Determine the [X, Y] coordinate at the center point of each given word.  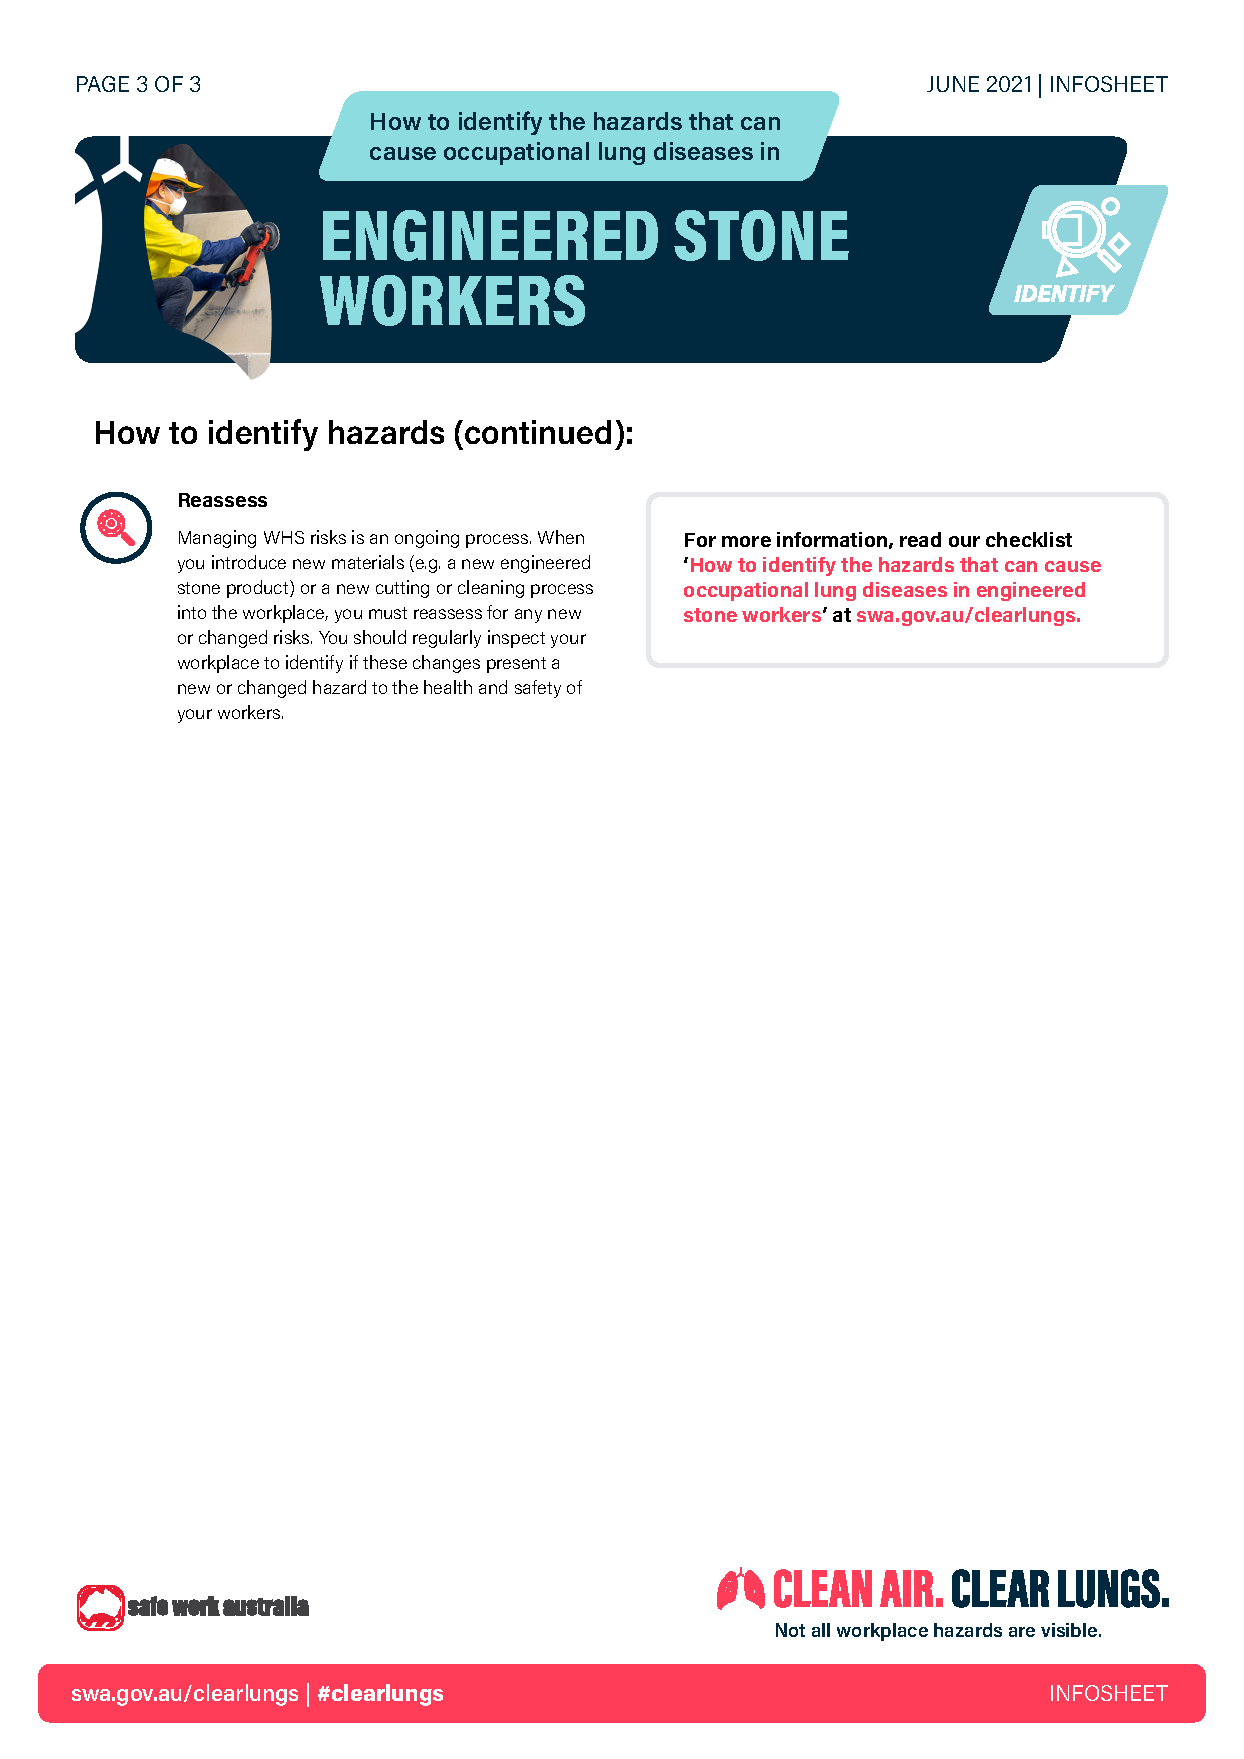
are [1022, 1632]
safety [538, 689]
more [746, 541]
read [920, 539]
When [561, 537]
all [821, 1630]
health [448, 687]
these [385, 662]
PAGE [103, 84]
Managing [217, 539]
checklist [1029, 539]
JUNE [953, 84]
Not [790, 1630]
